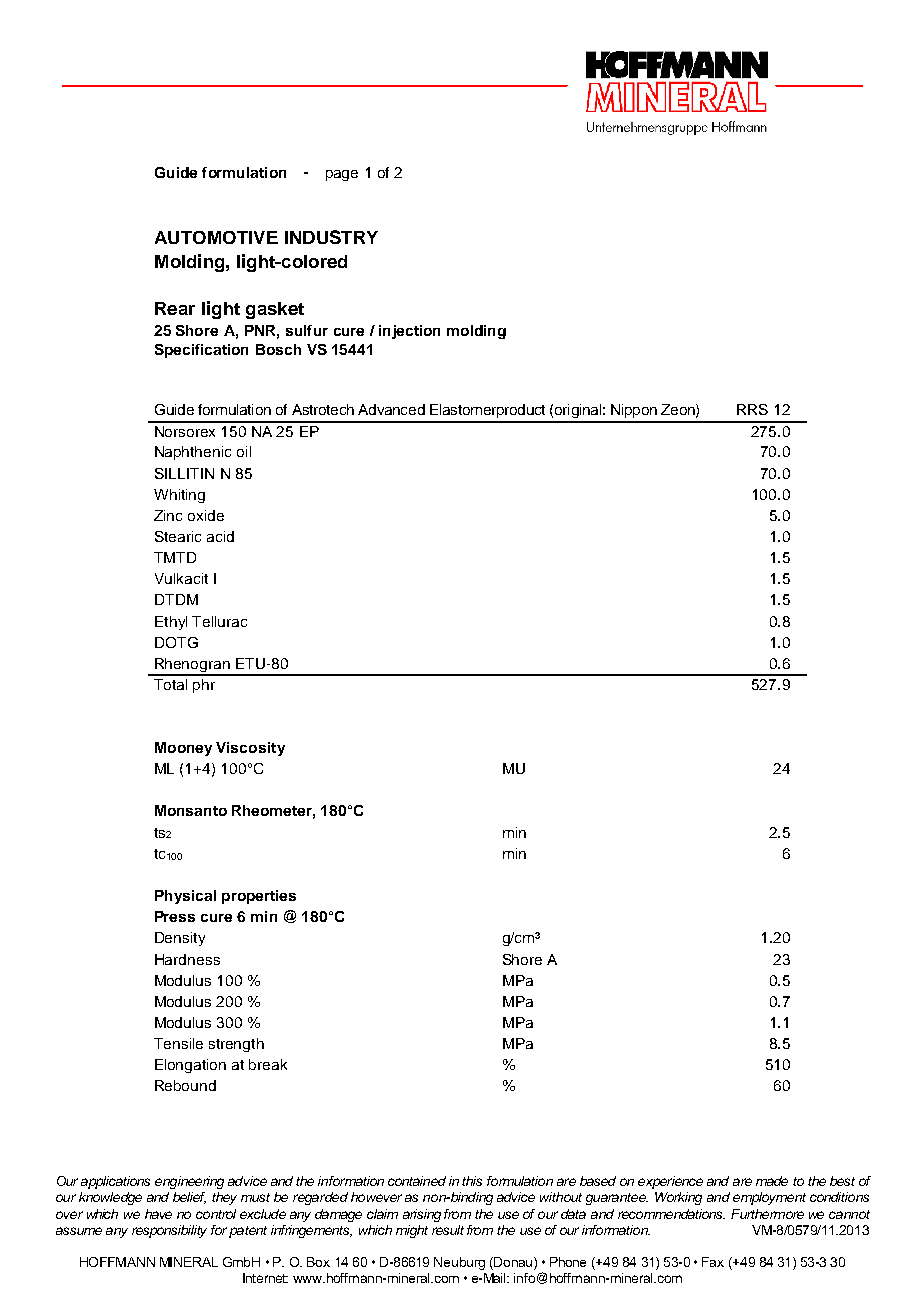 Image resolution: width=924 pixels, height=1308 pixels. Describe the element at coordinates (183, 749) in the screenshot. I see `Mooney` at that location.
